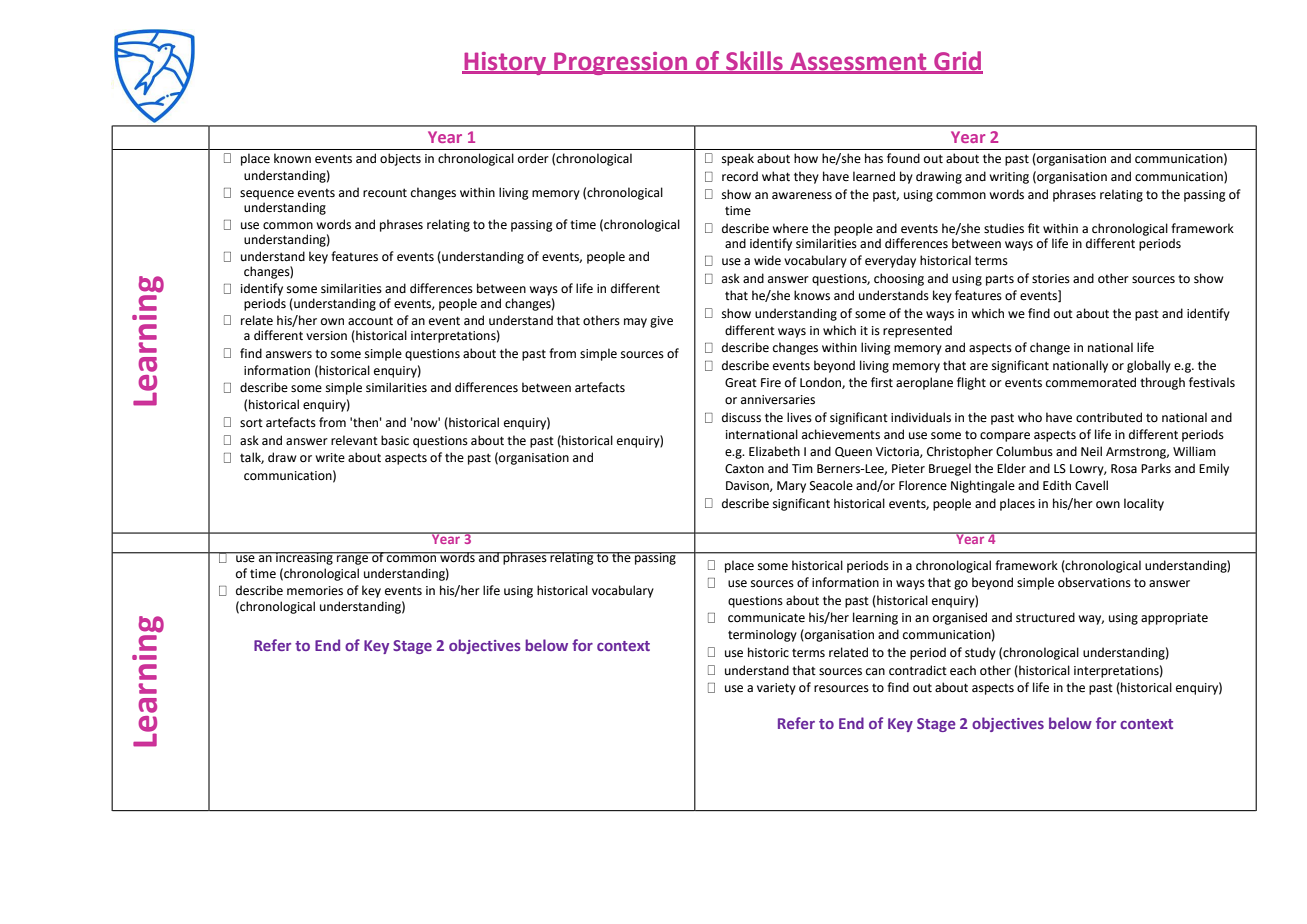  I want to click on Great, so click(741, 383).
